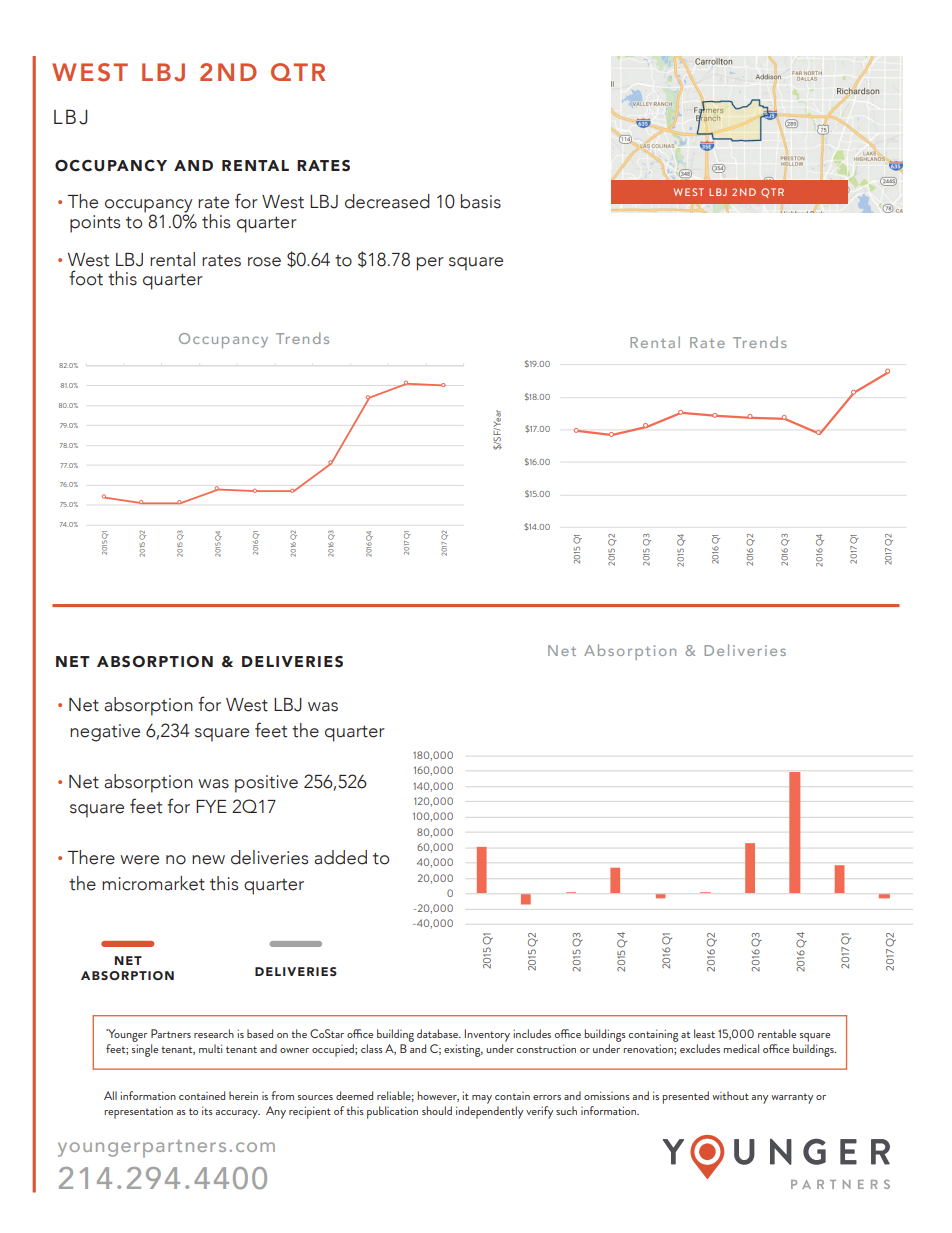 Image resolution: width=952 pixels, height=1233 pixels. What do you see at coordinates (138, 1112) in the screenshot?
I see `representation` at bounding box center [138, 1112].
